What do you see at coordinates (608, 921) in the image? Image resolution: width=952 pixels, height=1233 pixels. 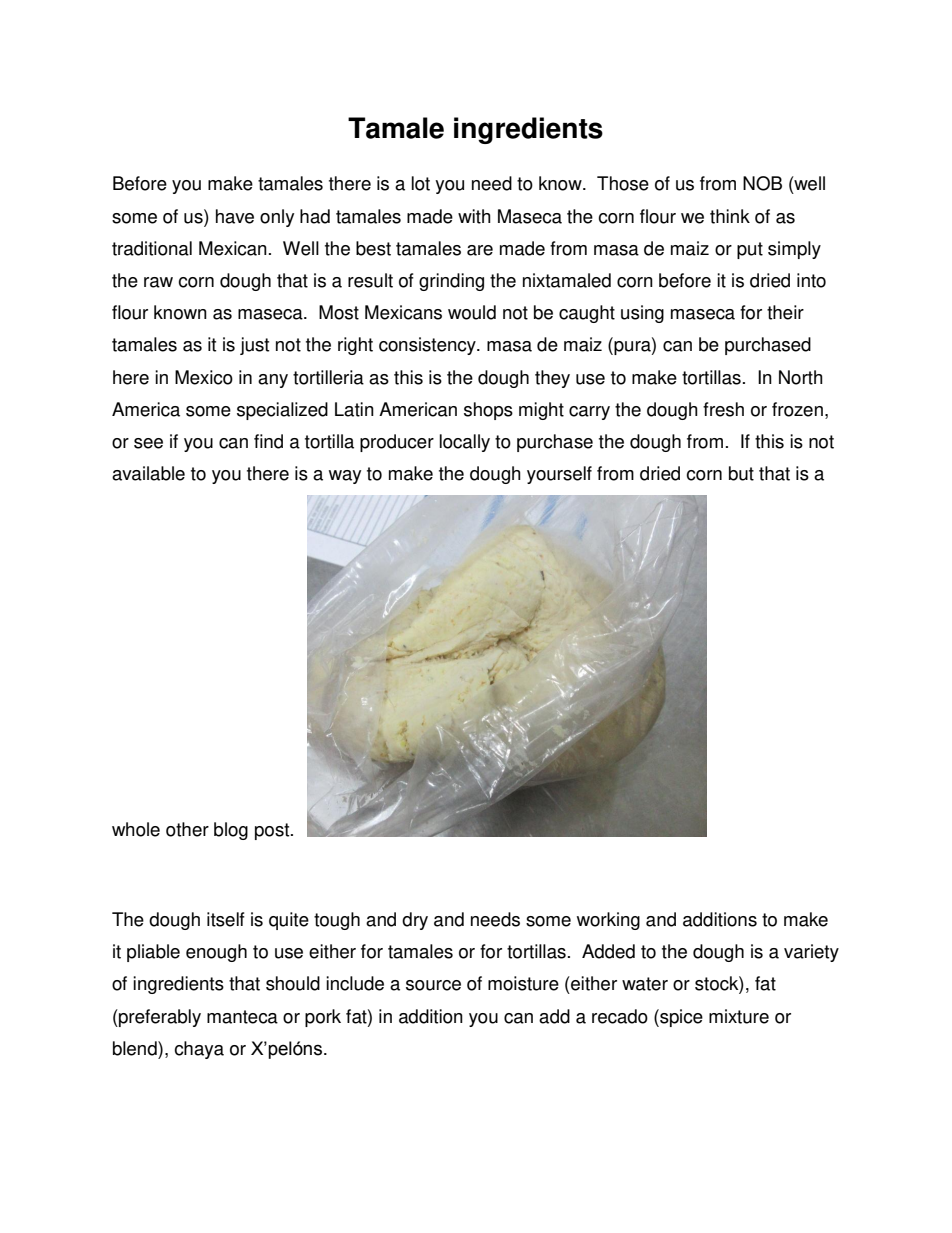 I see `working` at bounding box center [608, 921].
